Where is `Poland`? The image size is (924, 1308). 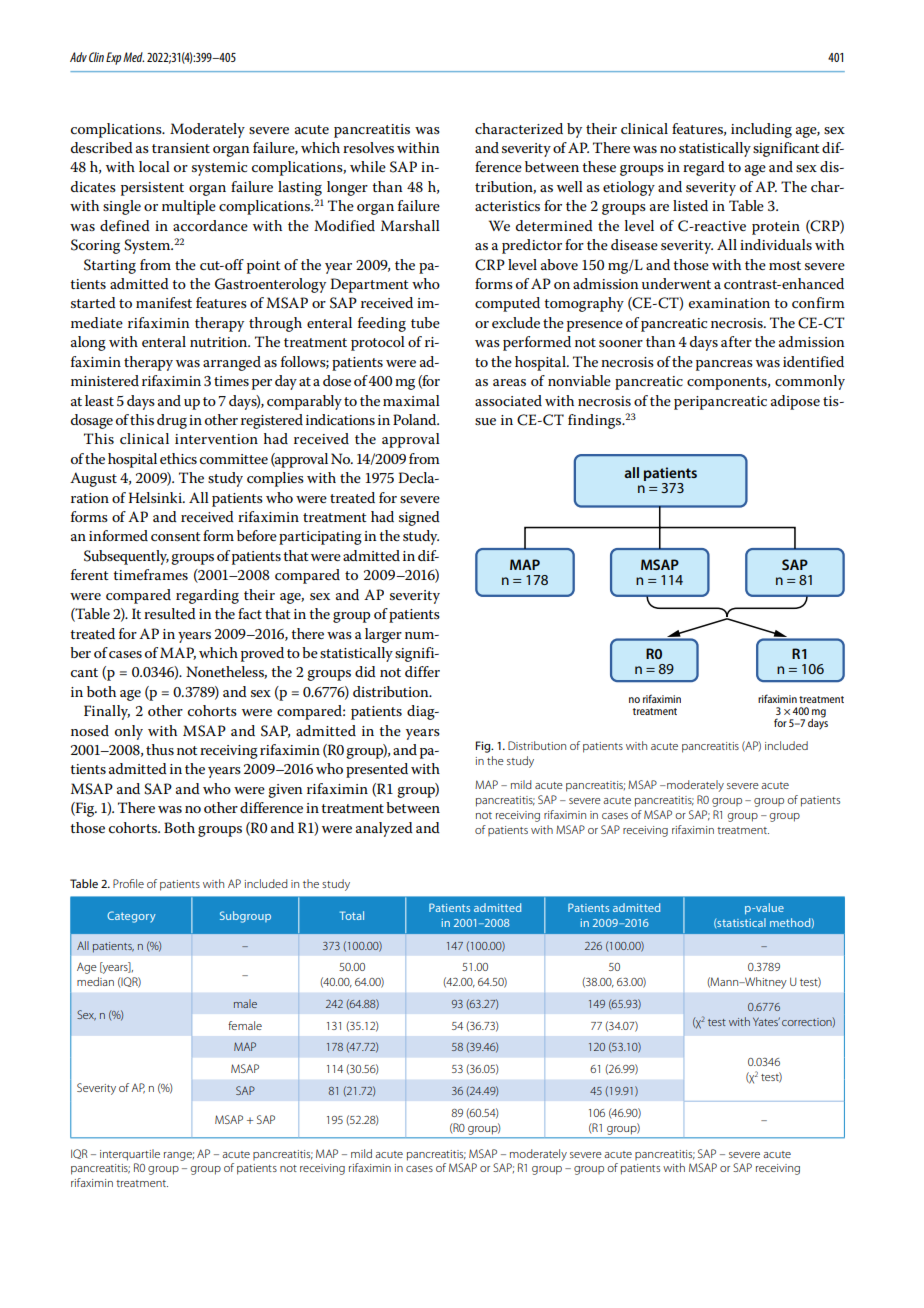
Poland is located at coordinates (416, 419).
